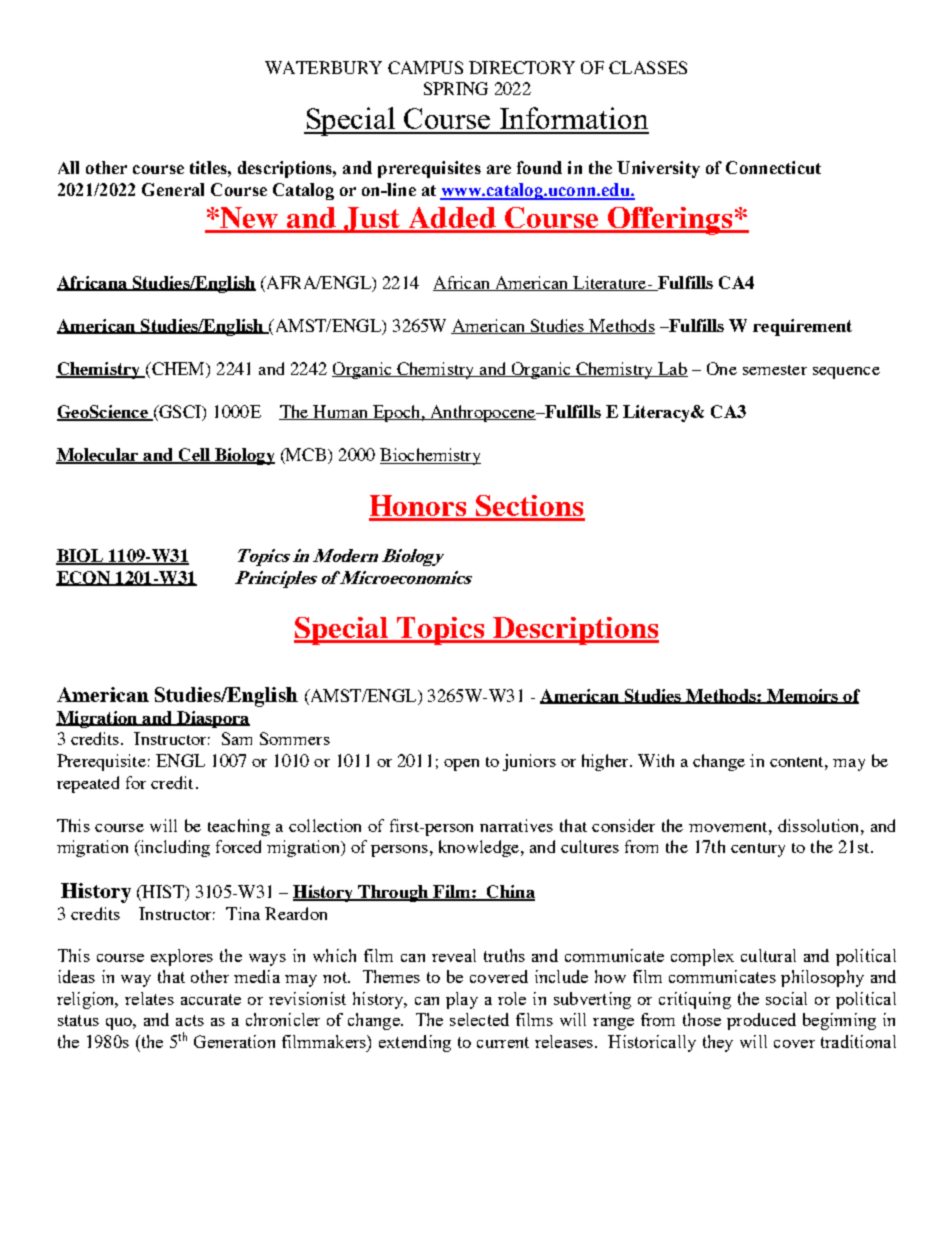  I want to click on semester, so click(775, 370).
